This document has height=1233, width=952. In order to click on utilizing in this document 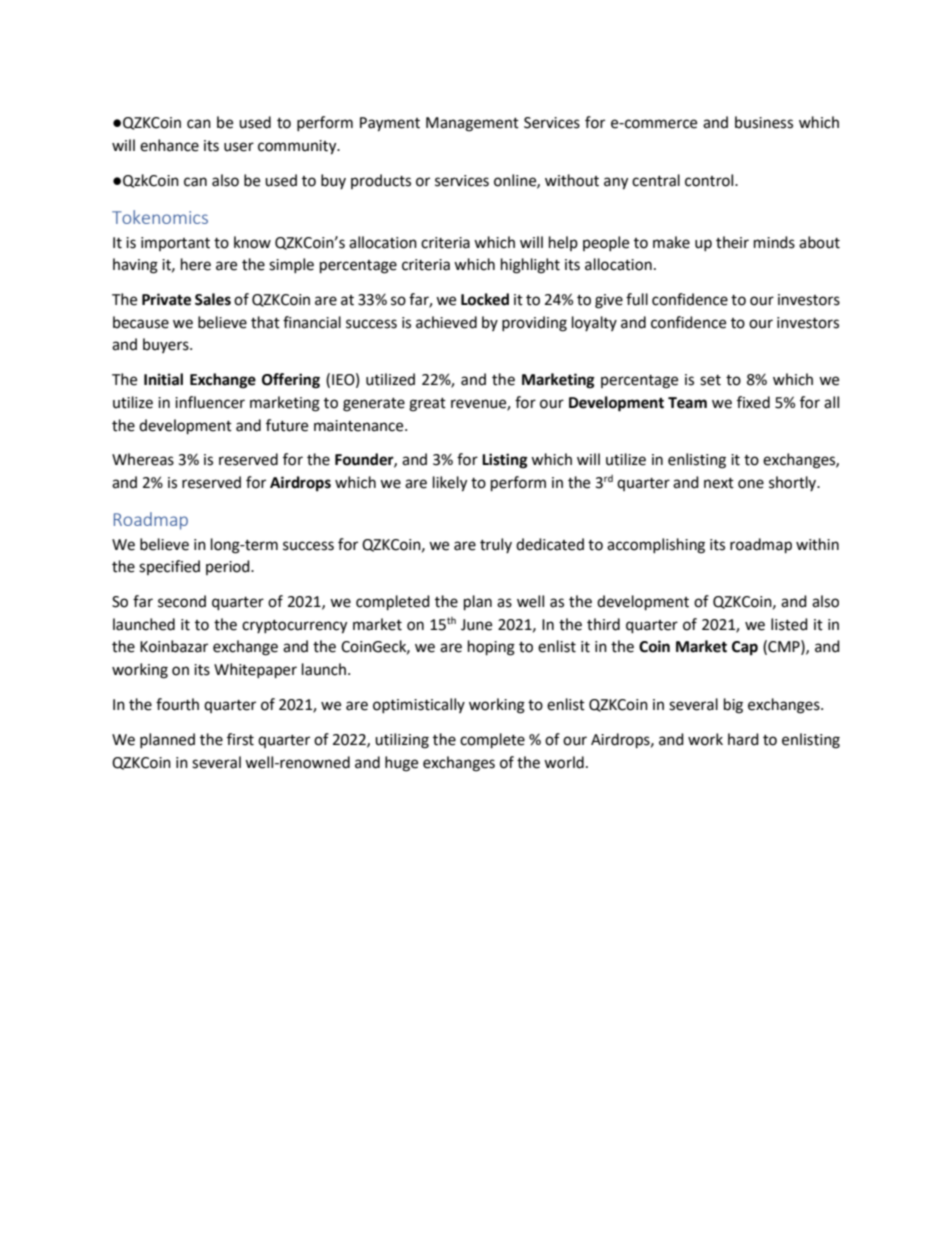, I will do `click(402, 741)`.
